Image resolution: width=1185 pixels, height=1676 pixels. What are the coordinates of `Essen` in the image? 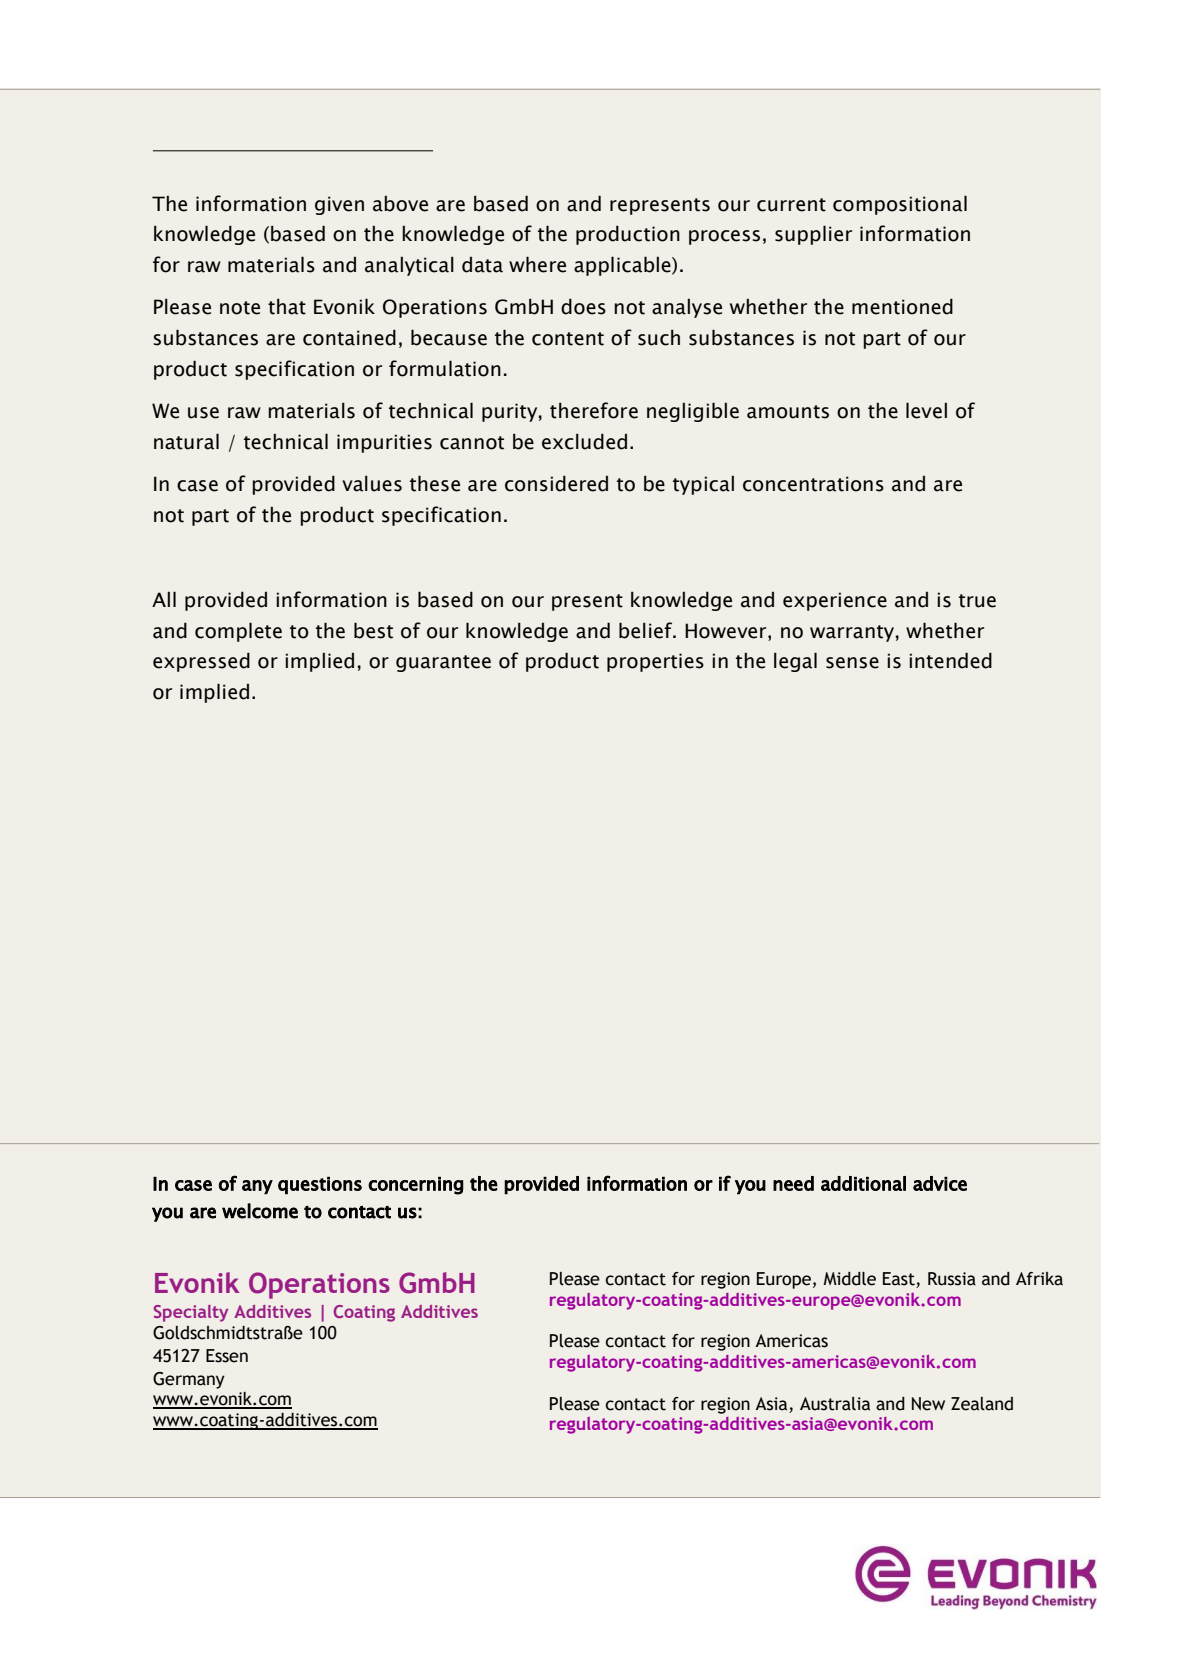 It's located at (227, 1356).
